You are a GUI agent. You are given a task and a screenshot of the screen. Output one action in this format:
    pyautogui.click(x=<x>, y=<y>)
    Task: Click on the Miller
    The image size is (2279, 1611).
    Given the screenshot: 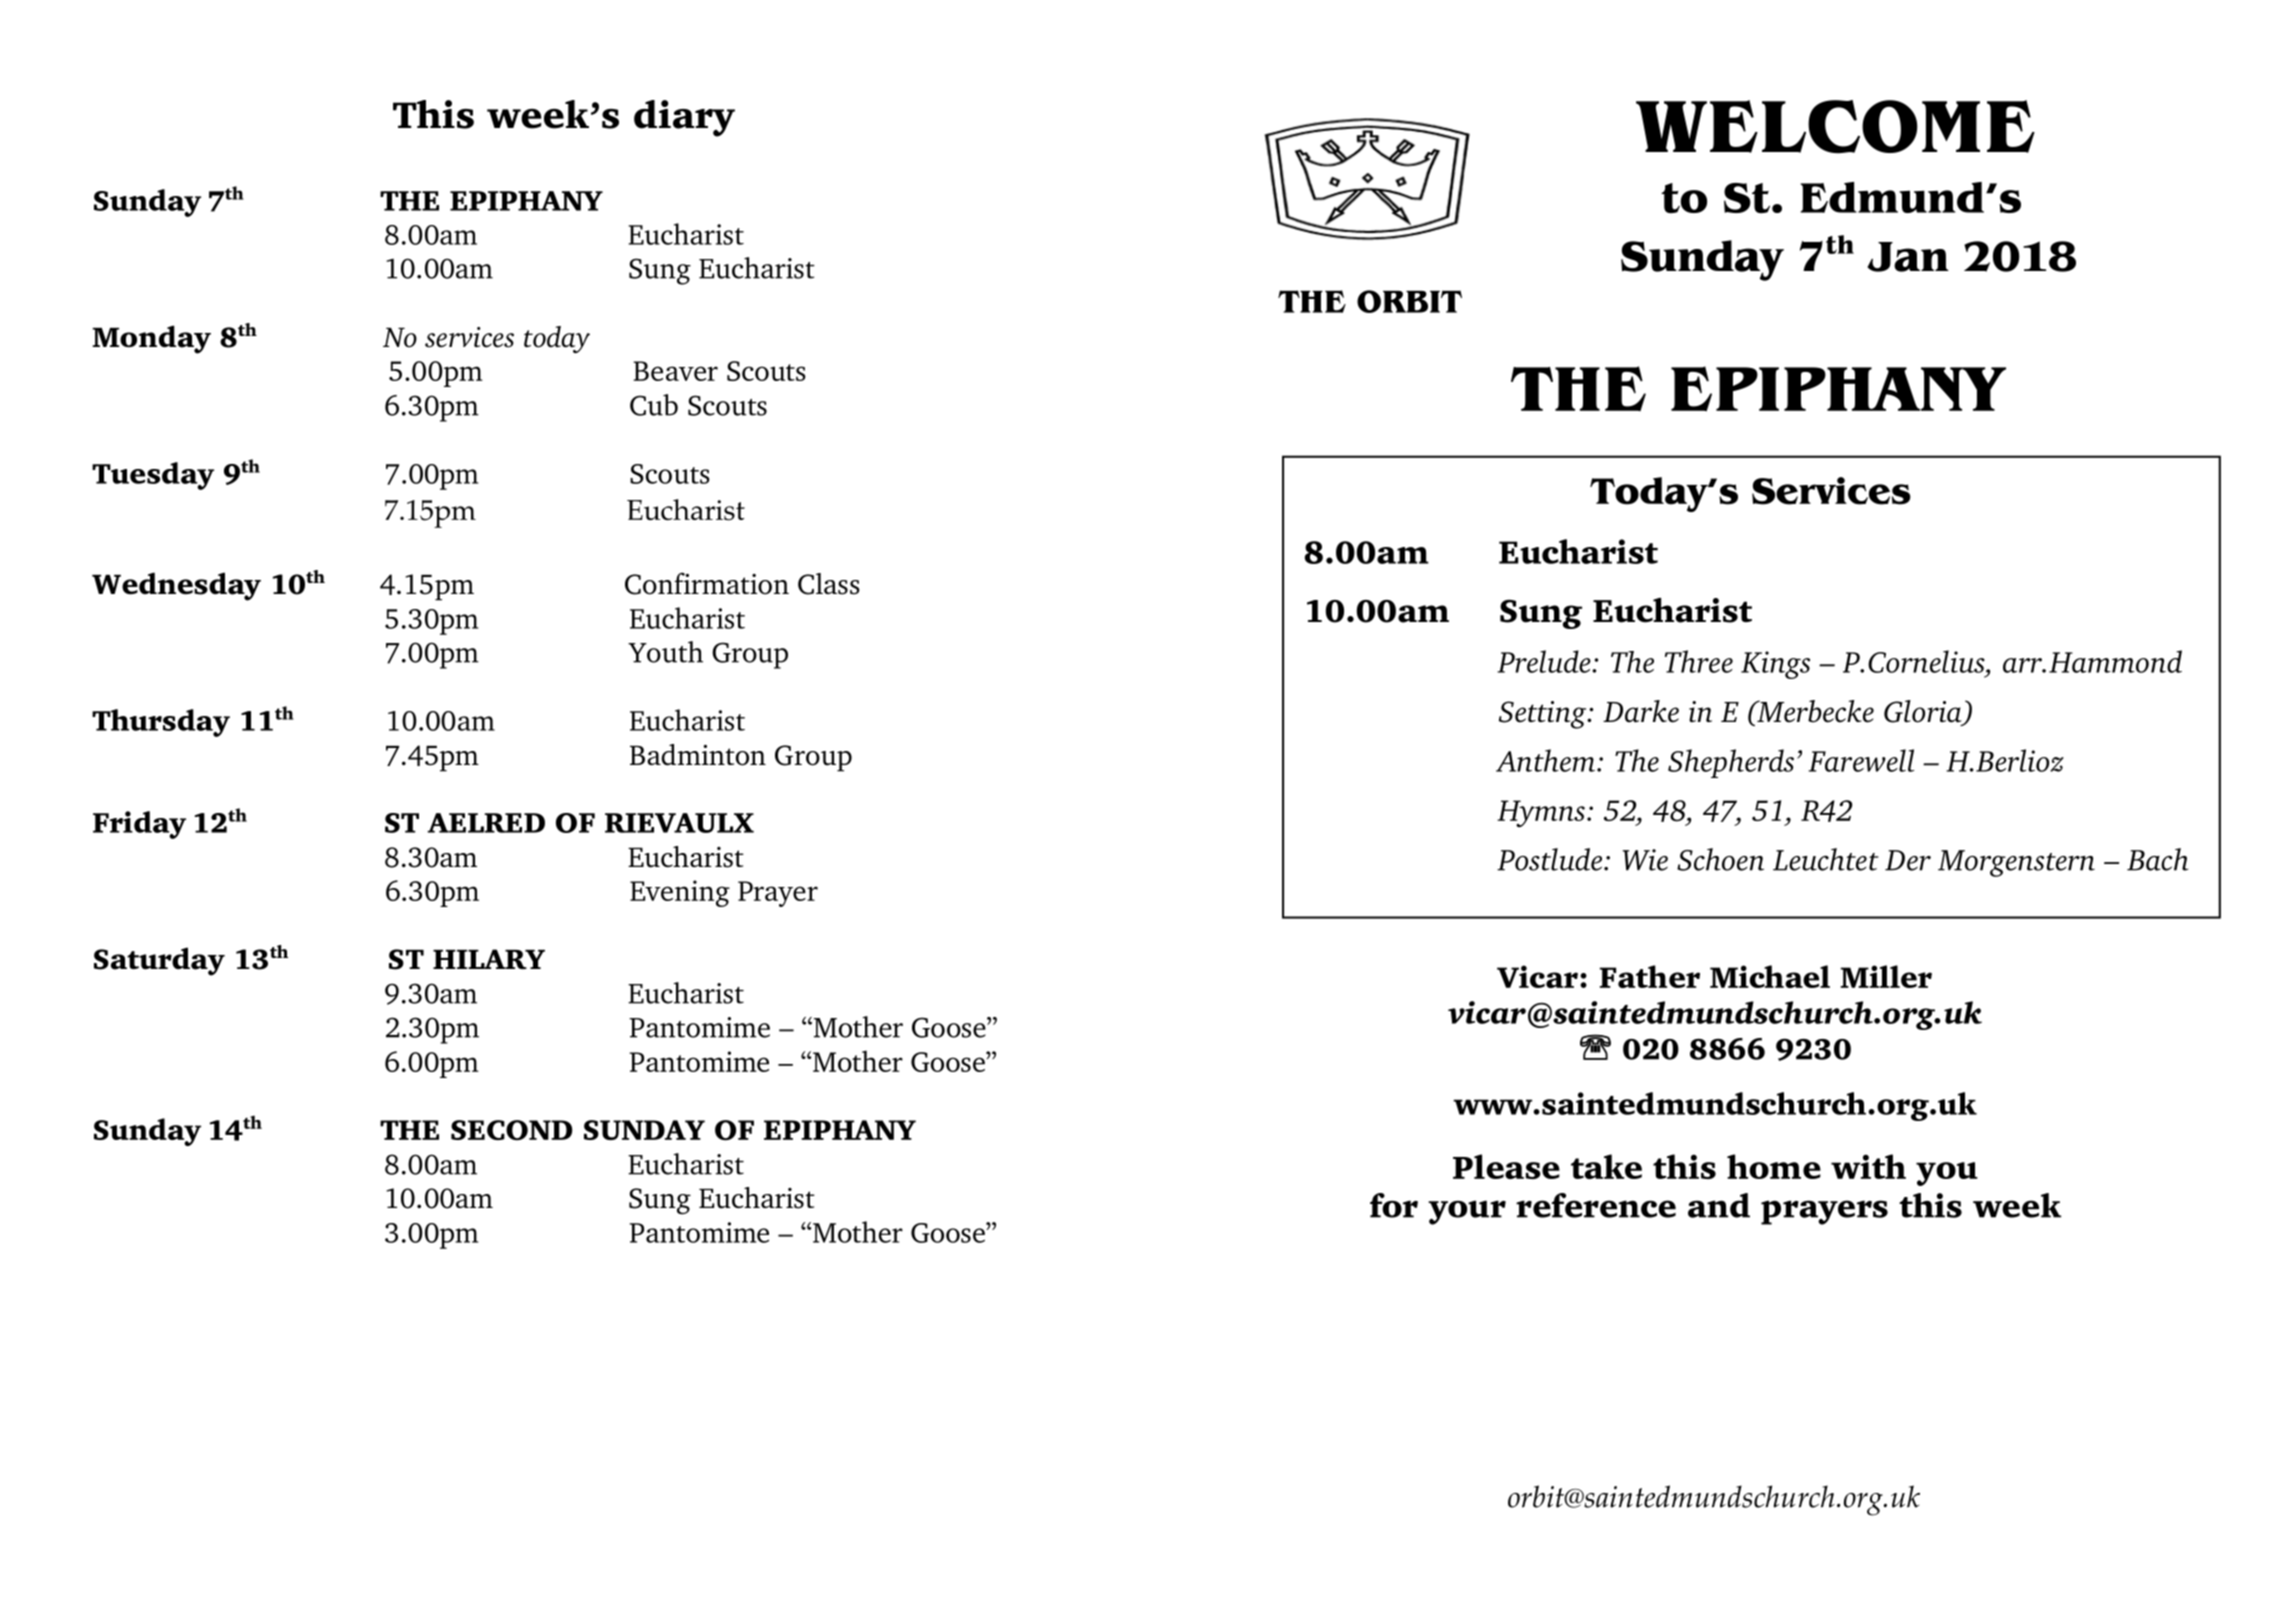 What is the action you would take?
    pyautogui.click(x=1886, y=976)
